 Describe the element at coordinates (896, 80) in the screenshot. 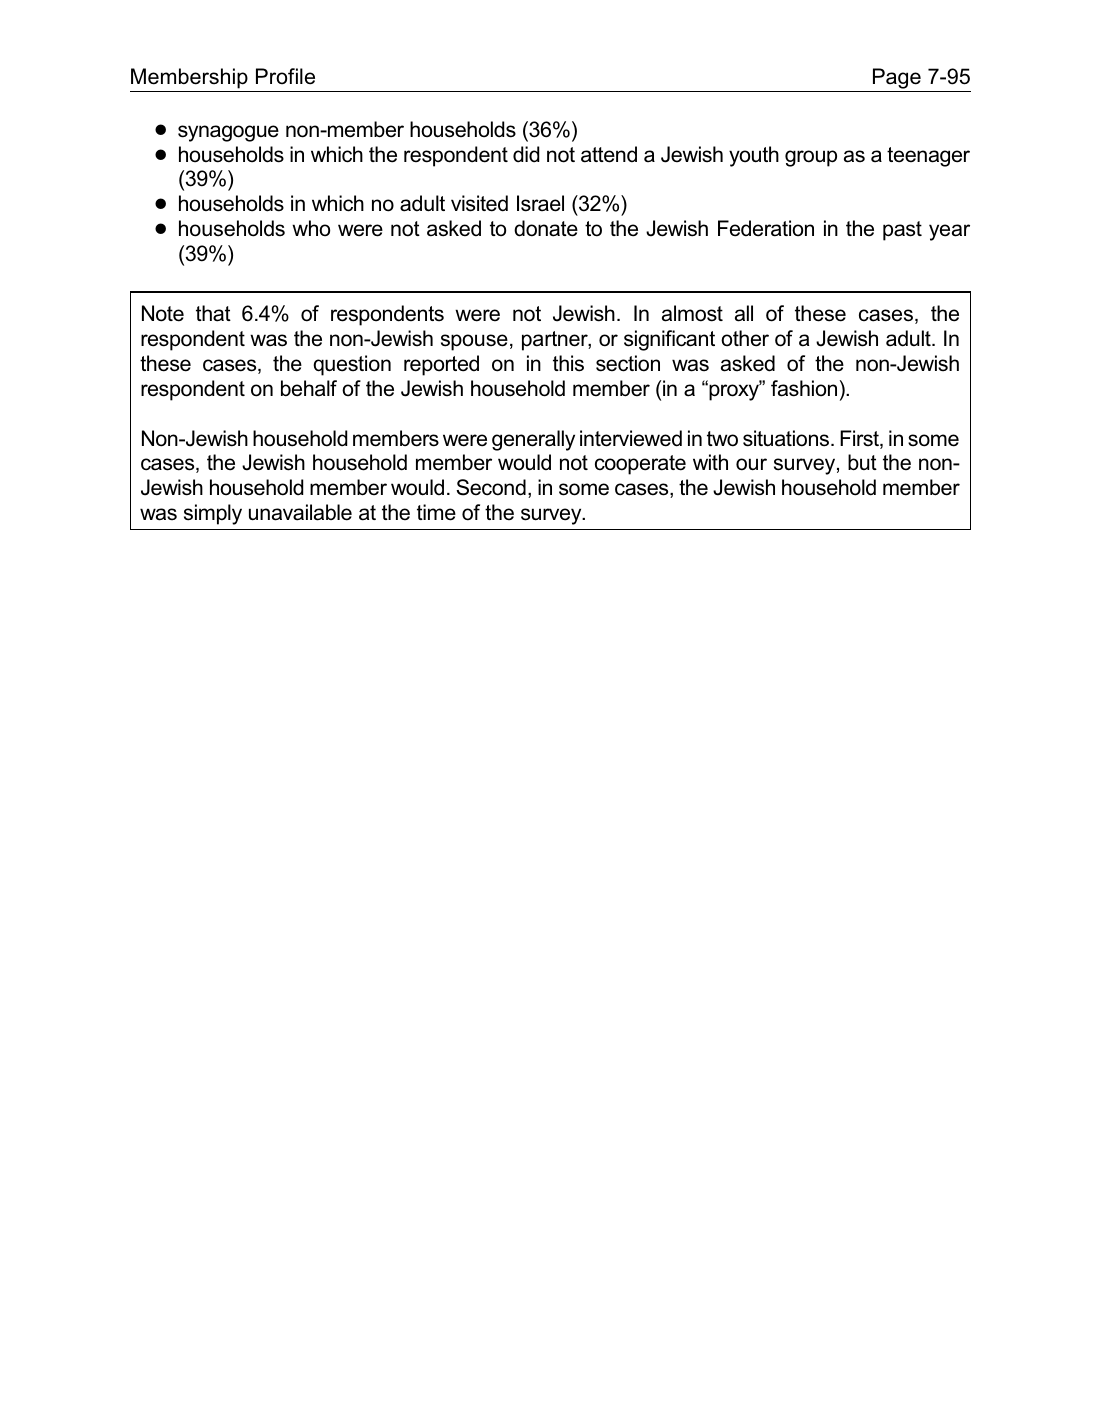

I see `Page` at that location.
